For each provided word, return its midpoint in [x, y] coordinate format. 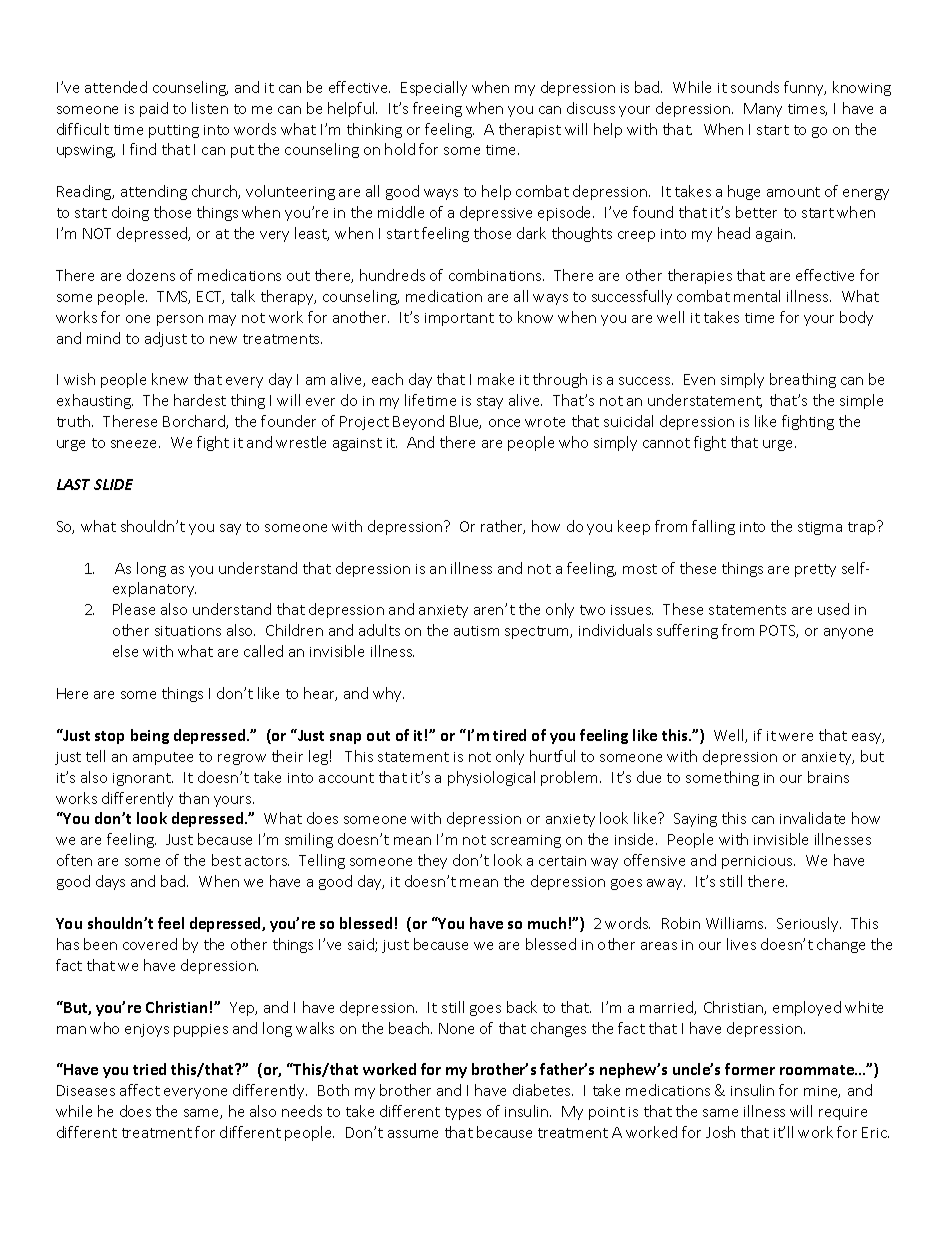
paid [154, 109]
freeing [437, 109]
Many [763, 110]
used [833, 609]
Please [134, 609]
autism [476, 631]
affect [140, 1090]
